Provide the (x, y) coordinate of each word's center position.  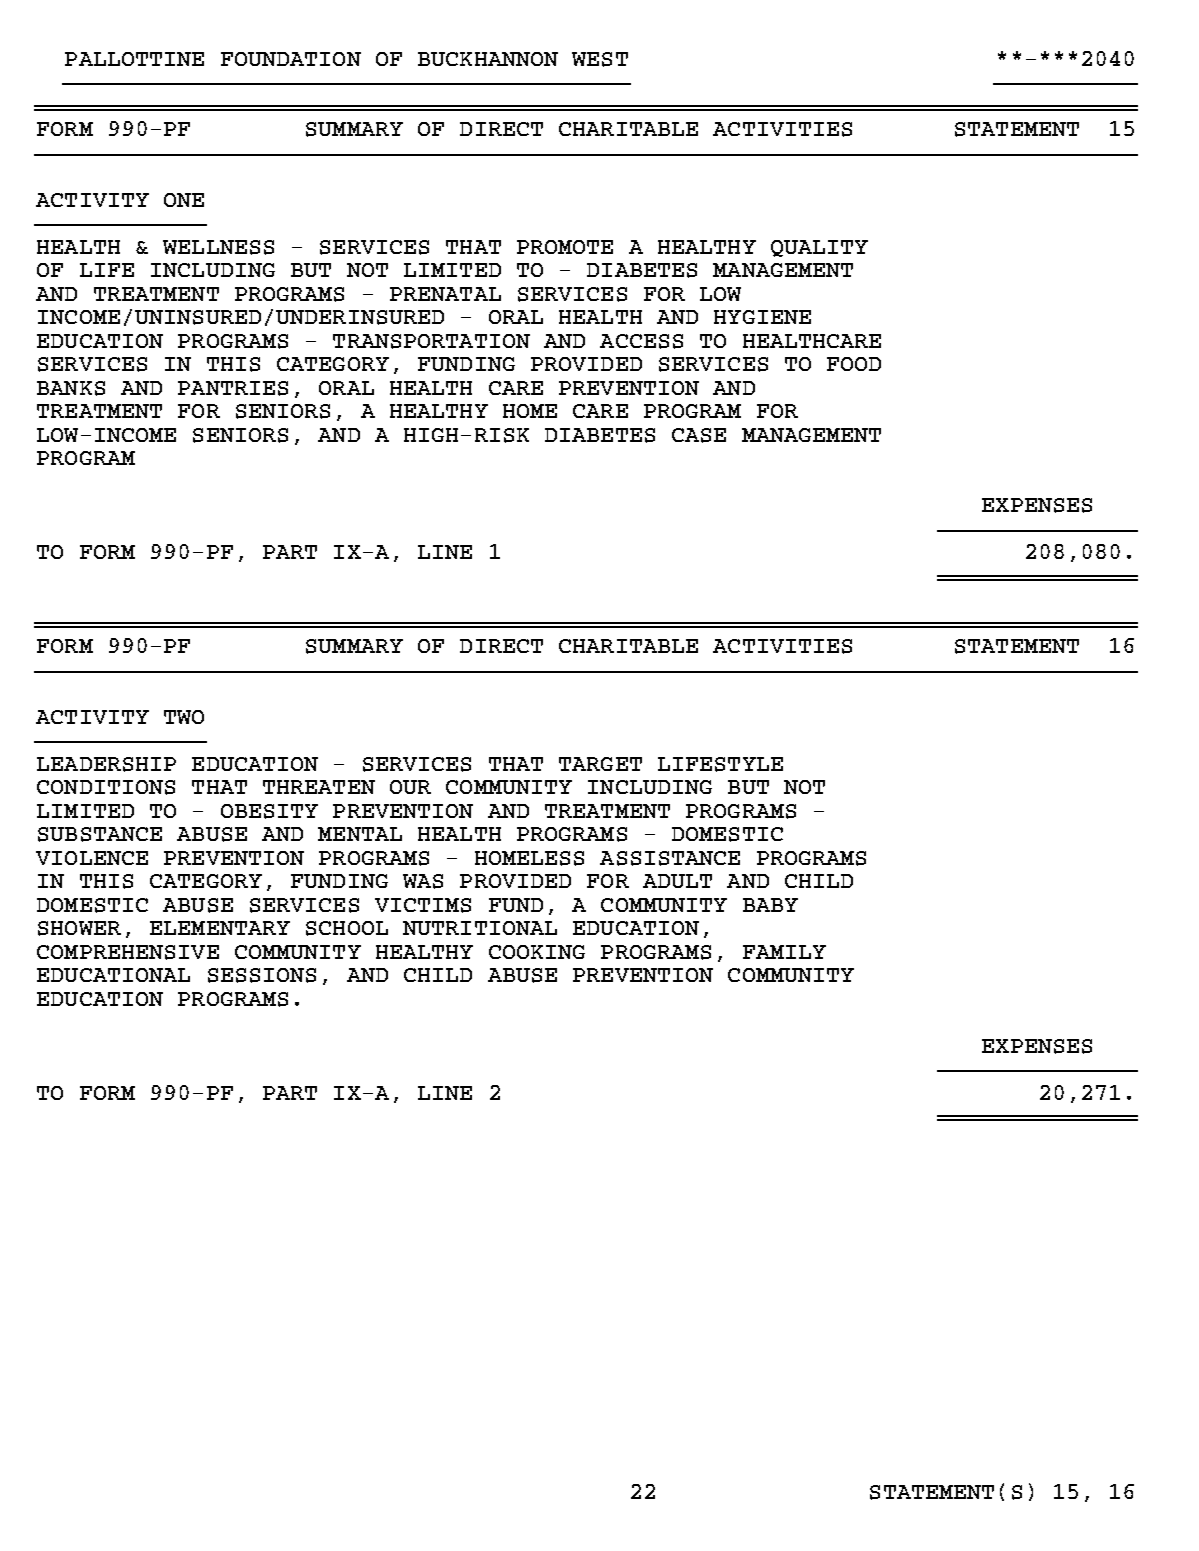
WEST (600, 59)
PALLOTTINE (134, 59)
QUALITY (819, 248)
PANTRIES (233, 388)
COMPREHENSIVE (128, 952)
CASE (699, 435)
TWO (184, 717)
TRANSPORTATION (431, 341)
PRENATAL (445, 294)
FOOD (854, 364)
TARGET (600, 764)
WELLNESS (218, 247)
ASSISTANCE (670, 858)
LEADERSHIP (106, 764)
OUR (410, 787)
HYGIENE (762, 317)
